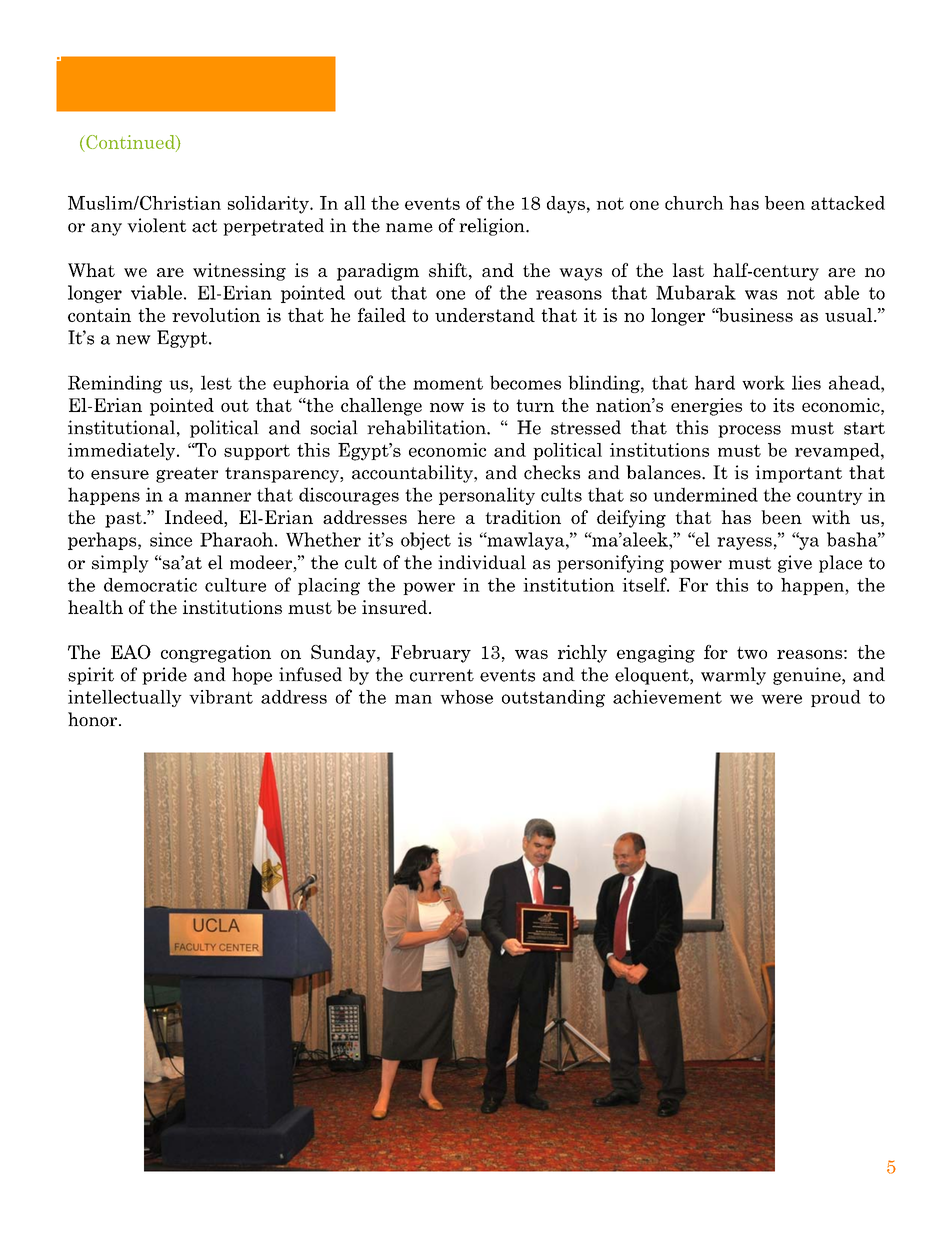 This page has width=952, height=1233. Describe the element at coordinates (426, 541) in the page. I see `object` at that location.
